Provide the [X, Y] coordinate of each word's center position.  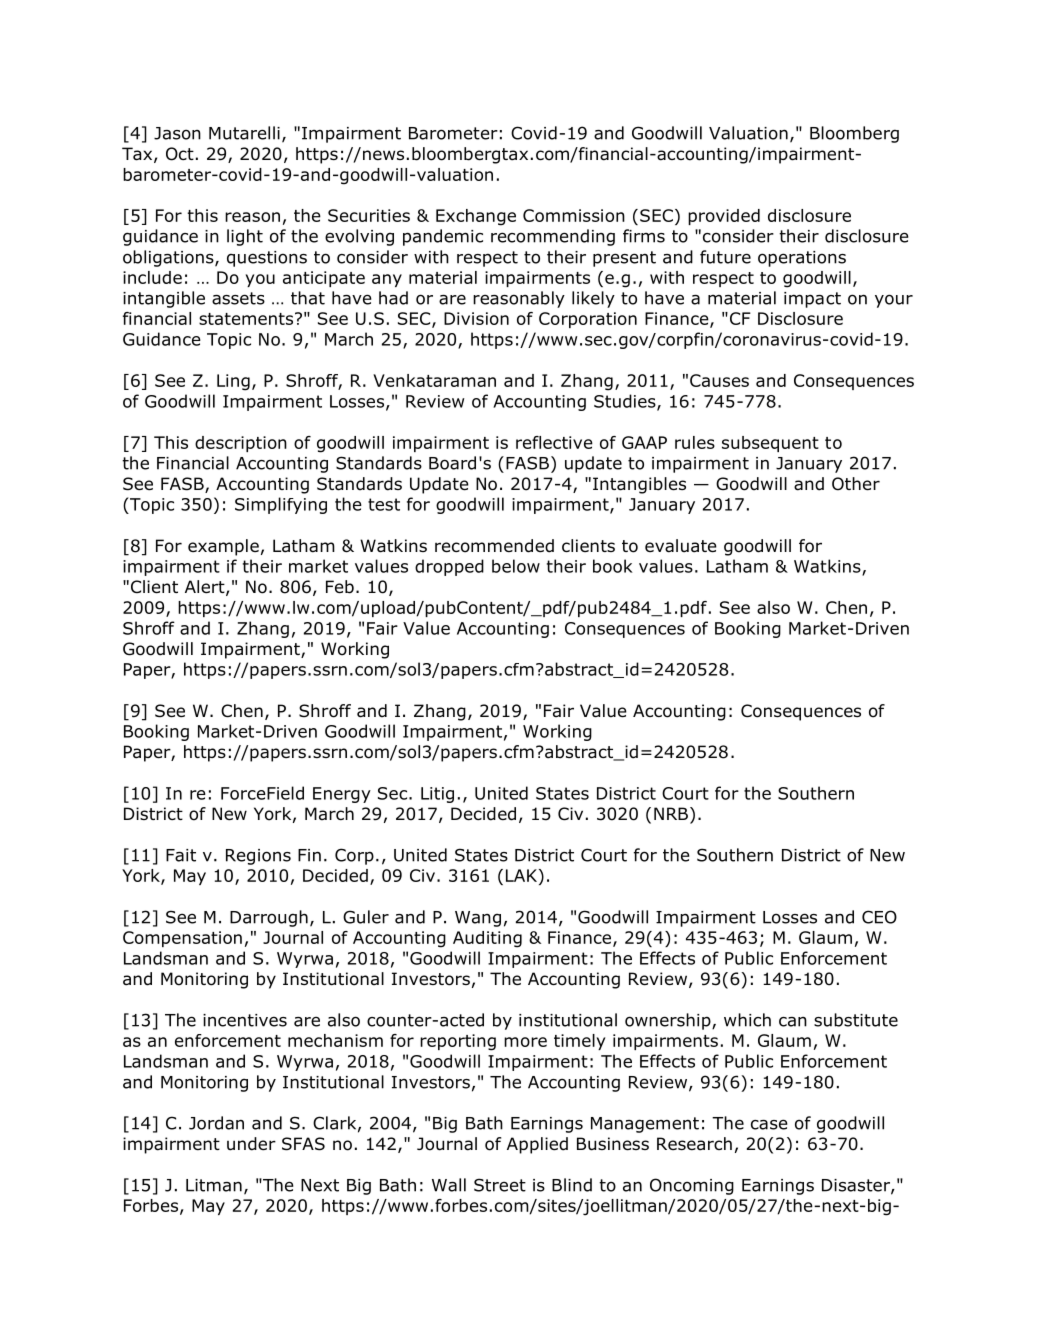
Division [476, 318]
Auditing [487, 939]
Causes [719, 380]
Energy [342, 795]
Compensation [182, 939]
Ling [233, 382]
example [223, 547]
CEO [879, 917]
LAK [523, 875]
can [793, 1022]
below [516, 566]
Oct [180, 154]
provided [724, 217]
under [251, 1144]
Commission [574, 215]
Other [856, 484]
